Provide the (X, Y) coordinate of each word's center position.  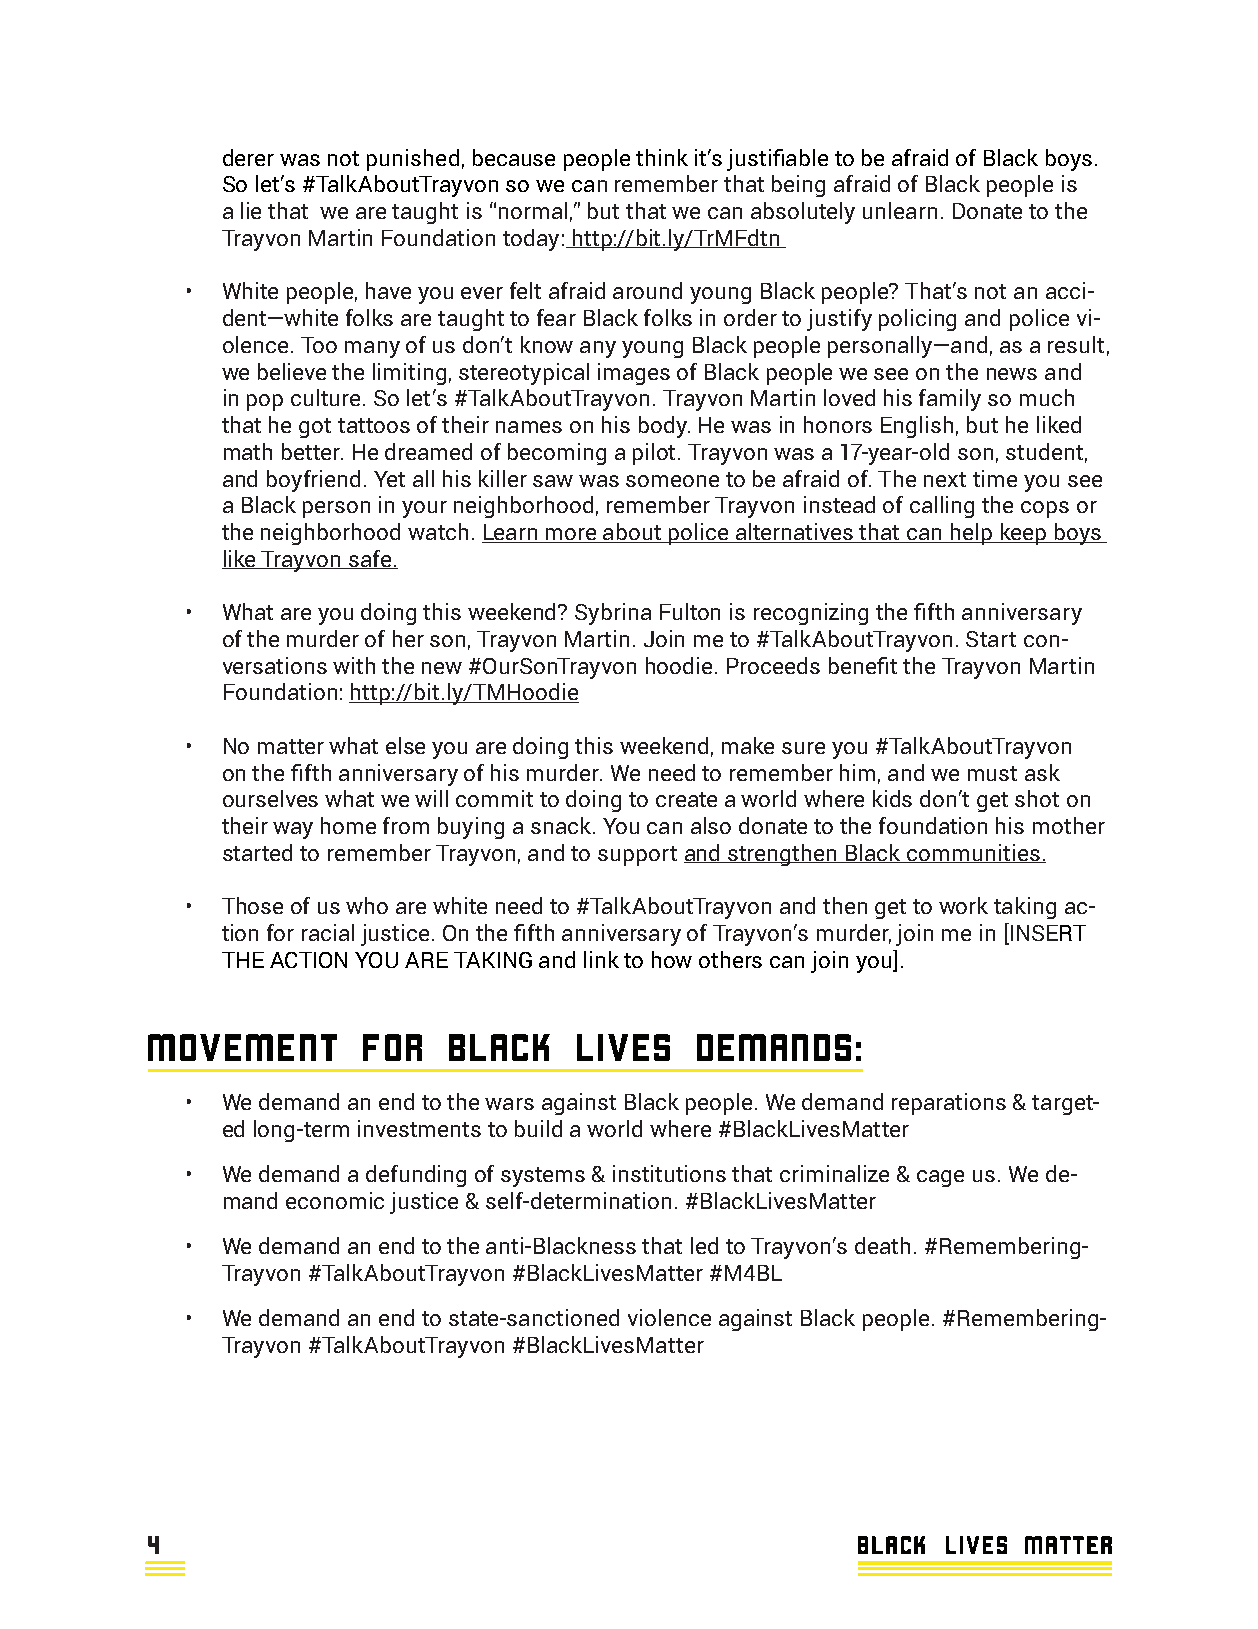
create (686, 799)
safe (370, 559)
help (972, 534)
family (950, 400)
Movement (242, 1047)
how (672, 959)
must (992, 773)
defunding (416, 1176)
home (348, 825)
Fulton (690, 611)
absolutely (803, 213)
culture (325, 397)
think (662, 157)
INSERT (1047, 933)
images (634, 374)
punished (413, 160)
